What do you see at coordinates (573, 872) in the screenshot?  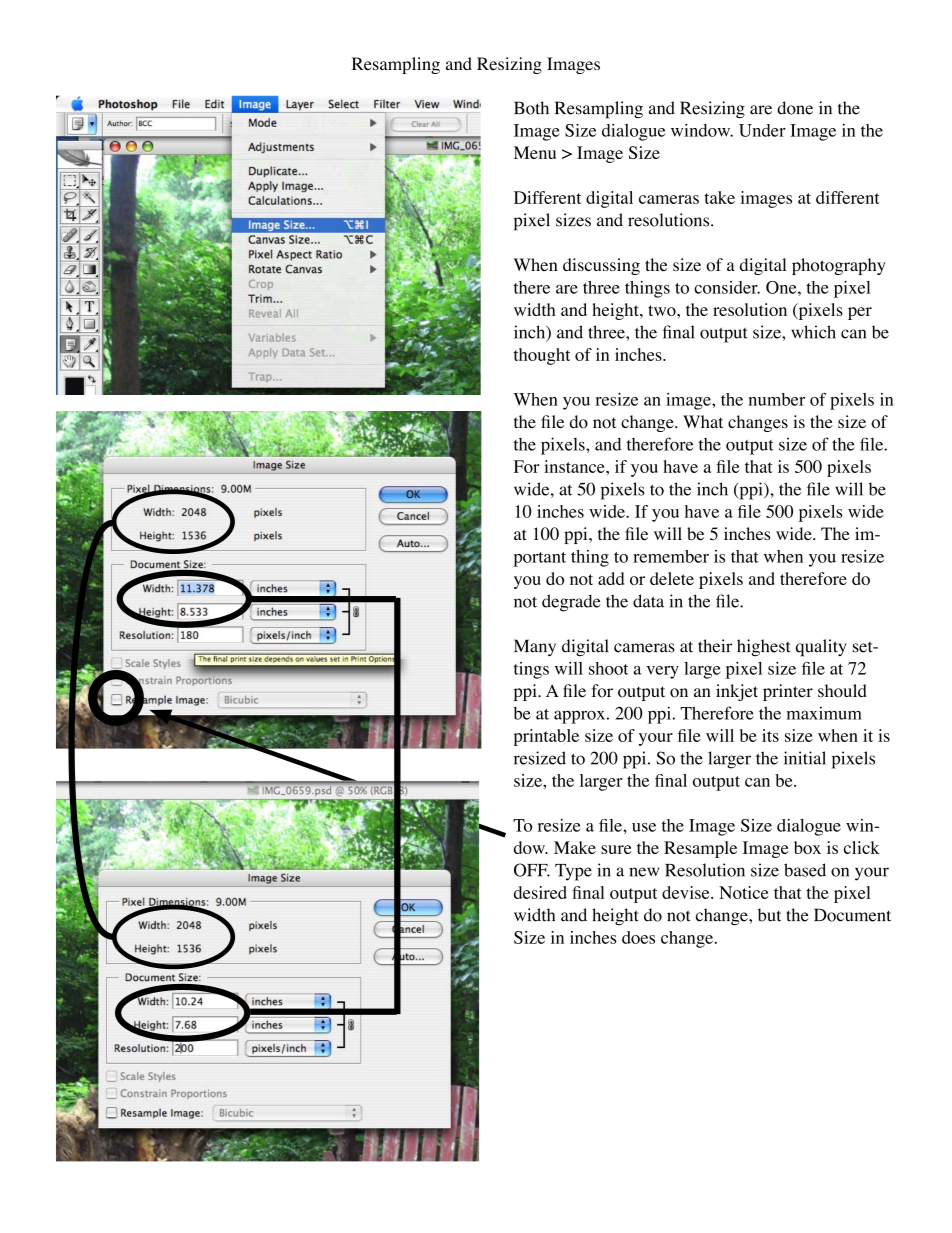 I see `Type` at bounding box center [573, 872].
